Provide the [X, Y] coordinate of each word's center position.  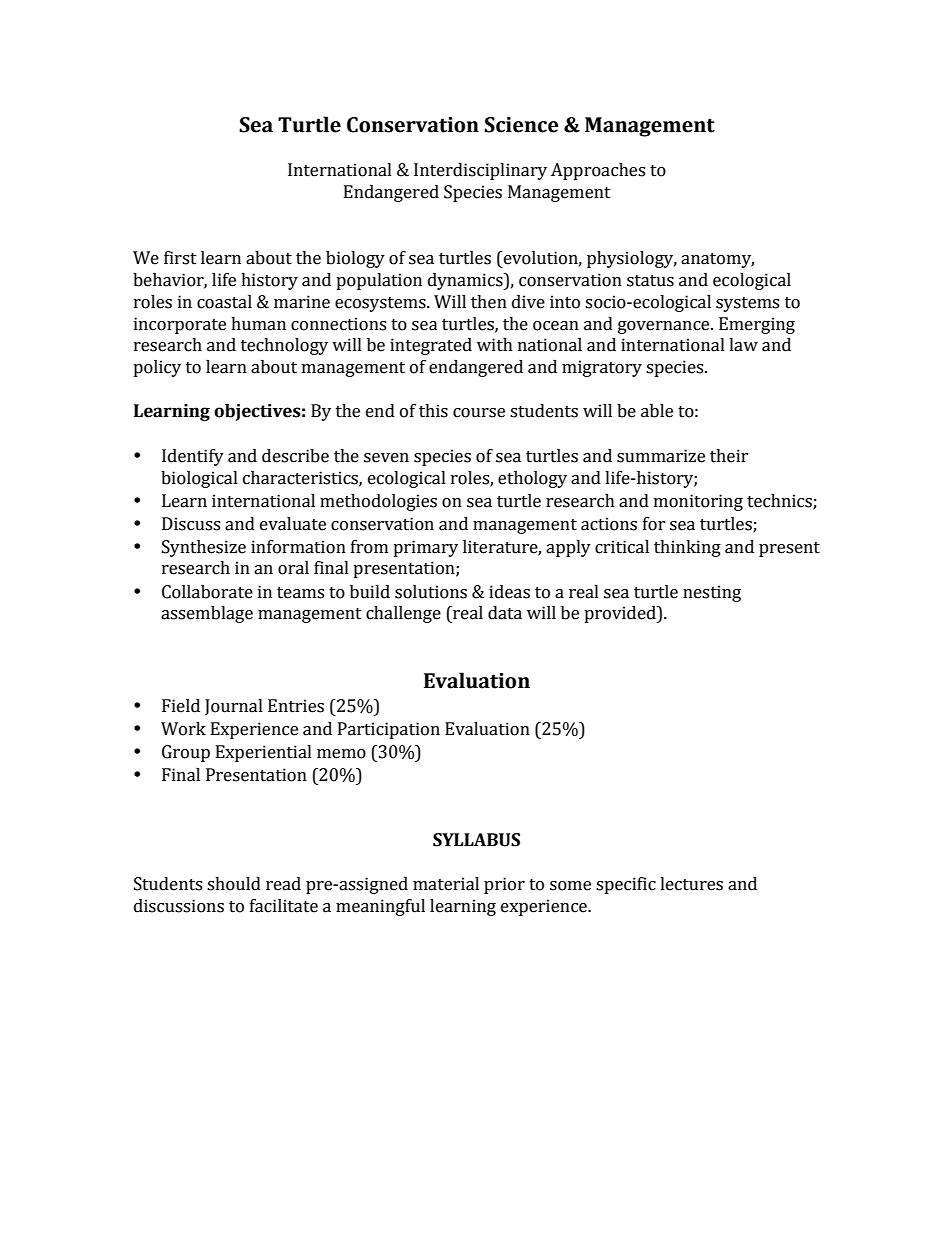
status [650, 281]
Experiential [264, 753]
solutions [431, 592]
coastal [224, 302]
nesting [712, 593]
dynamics [466, 281]
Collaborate [207, 592]
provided [621, 614]
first [180, 258]
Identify [193, 457]
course [479, 413]
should [234, 884]
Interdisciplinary [480, 171]
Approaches [598, 171]
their [729, 456]
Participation [389, 730]
